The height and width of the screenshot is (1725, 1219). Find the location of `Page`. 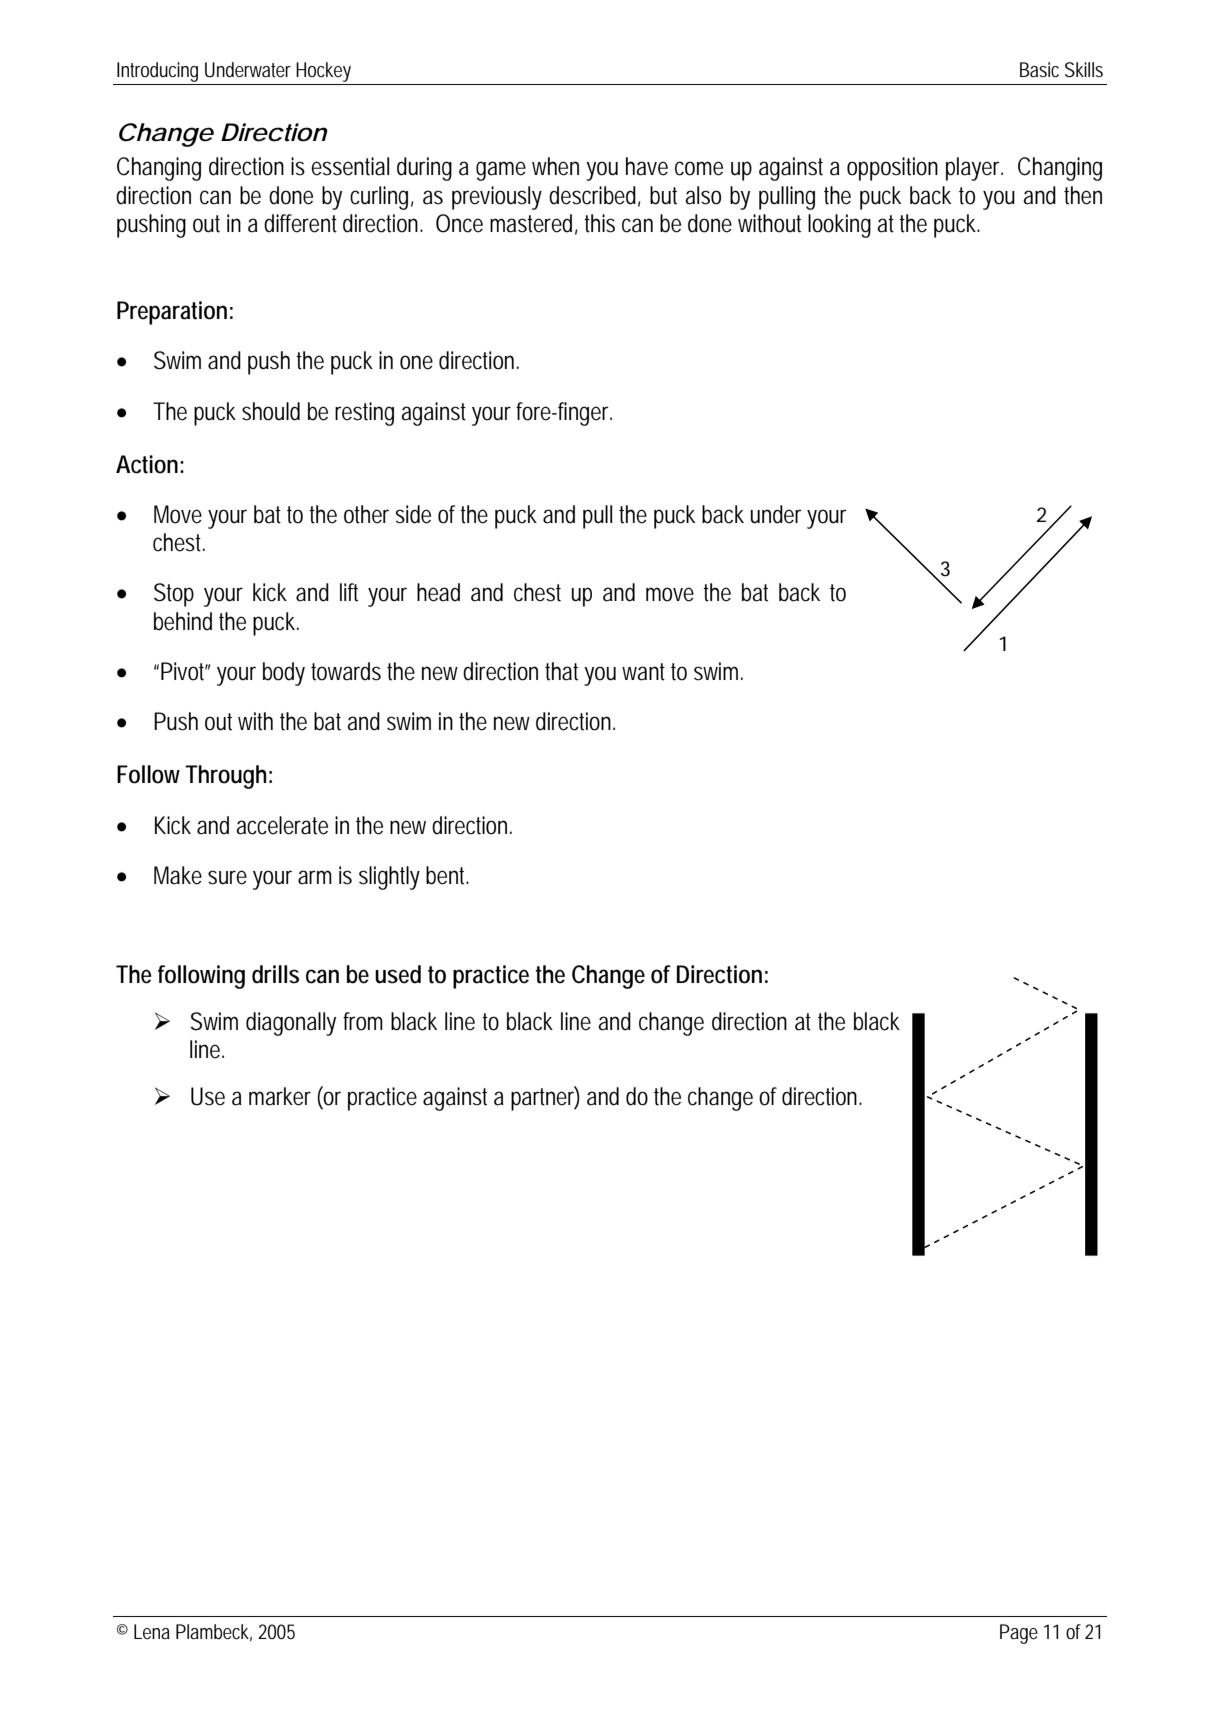

Page is located at coordinates (1019, 1634).
